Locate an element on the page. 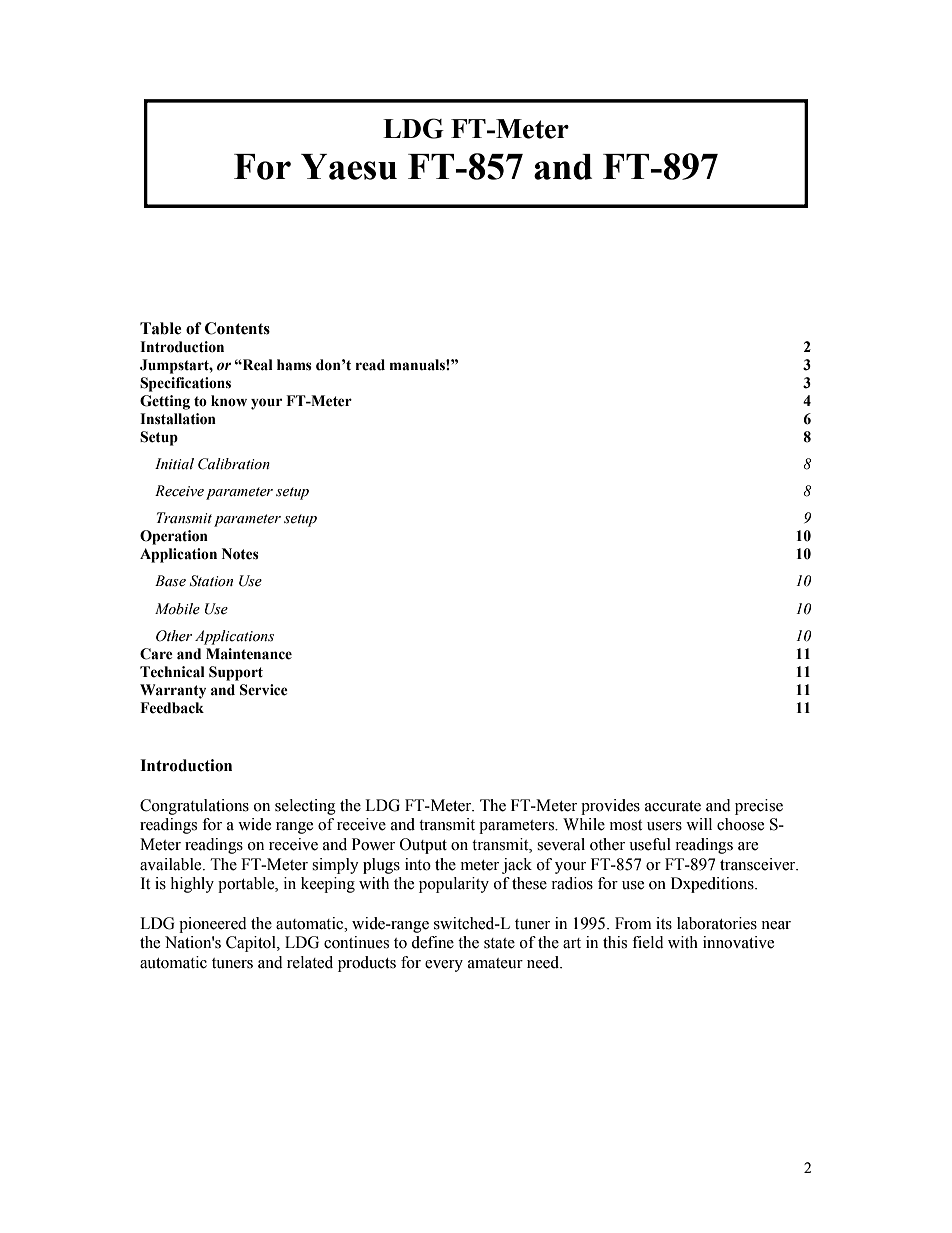 The width and height of the document is (952, 1233). state is located at coordinates (499, 943).
